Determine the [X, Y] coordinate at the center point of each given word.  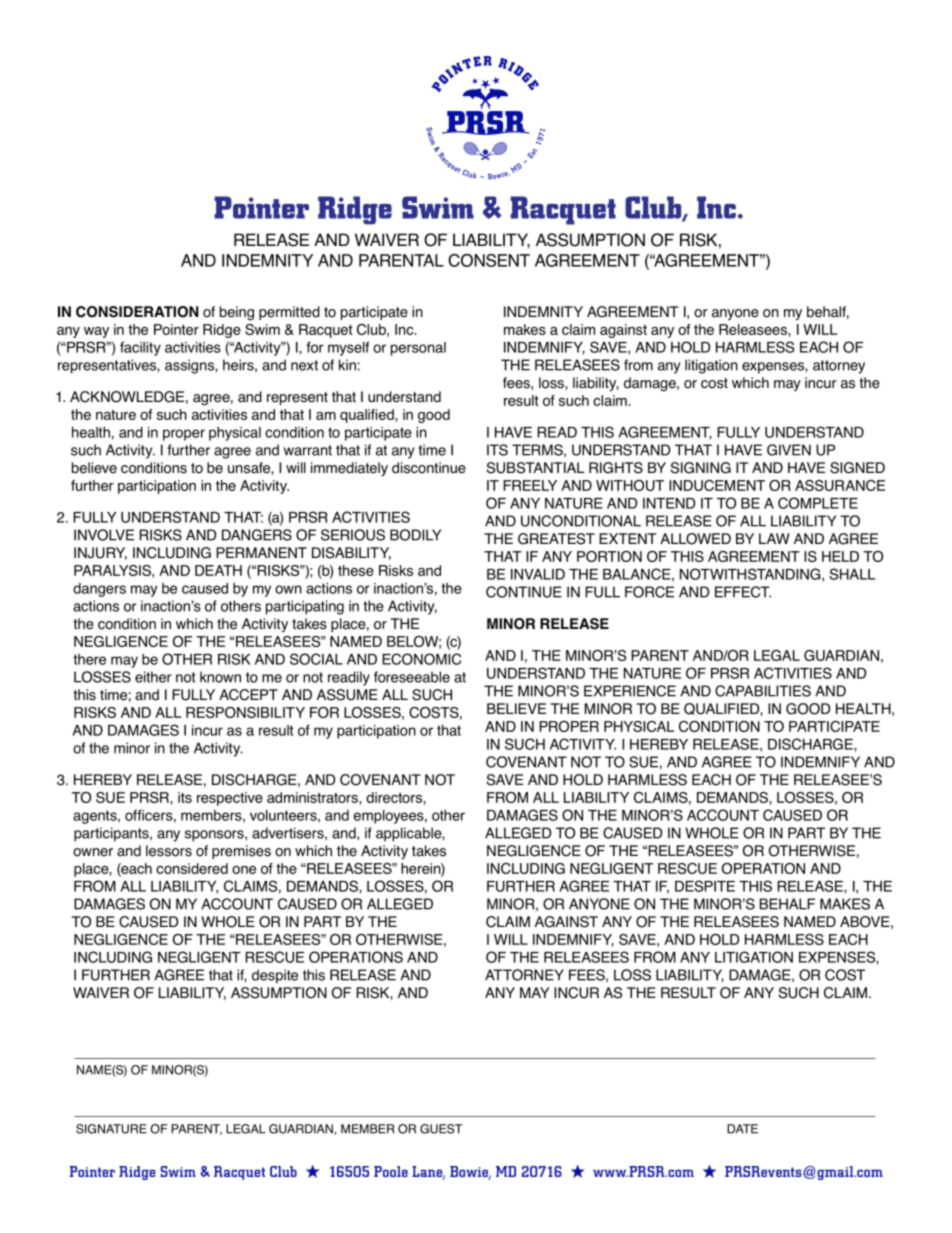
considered [192, 868]
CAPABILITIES [763, 691]
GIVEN [789, 450]
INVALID [538, 574]
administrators [313, 797]
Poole [391, 1171]
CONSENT [489, 260]
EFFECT [743, 592]
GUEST [441, 1129]
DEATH [218, 570]
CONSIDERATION [137, 312]
